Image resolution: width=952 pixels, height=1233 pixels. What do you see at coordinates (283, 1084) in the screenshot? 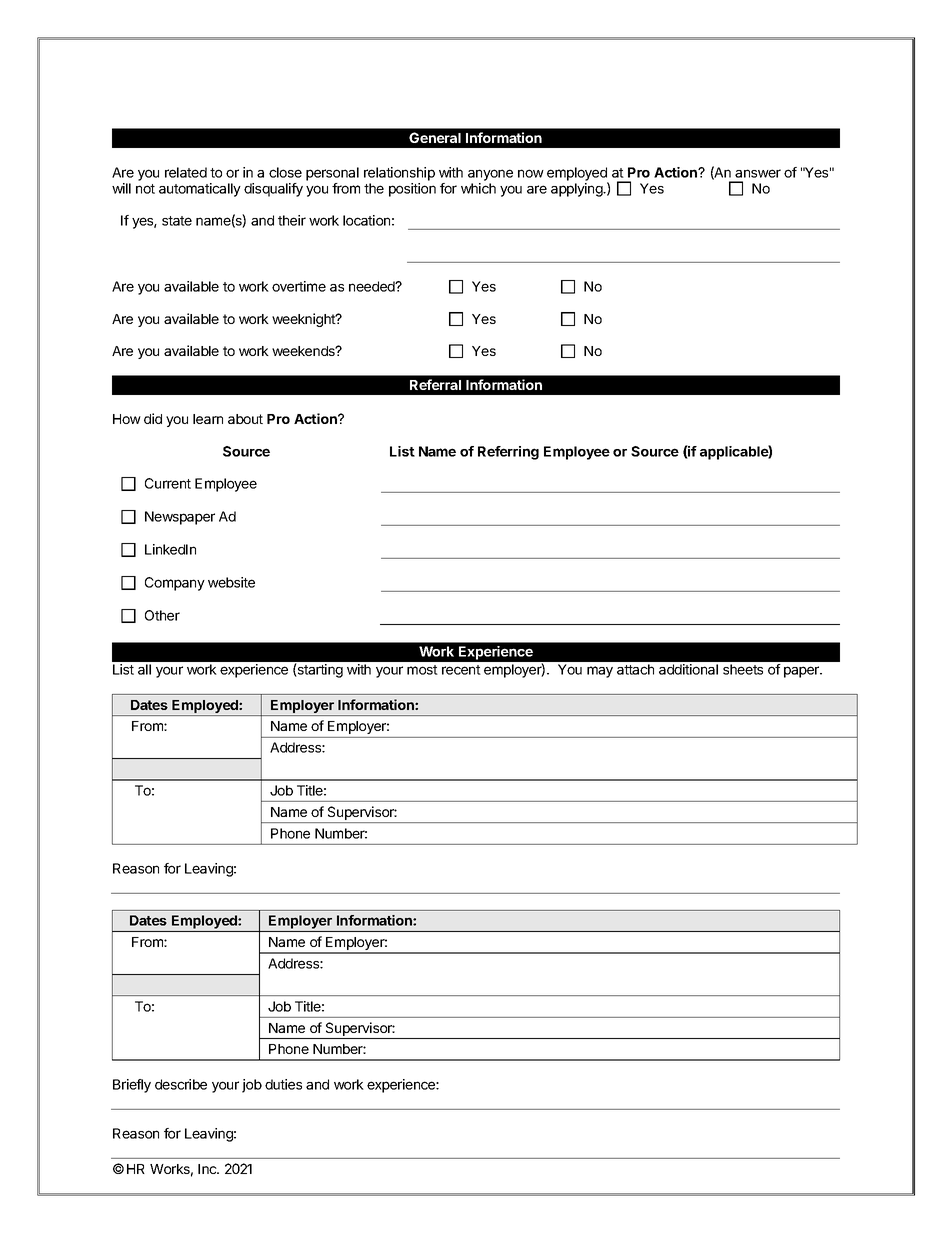
I see `duties` at bounding box center [283, 1084].
